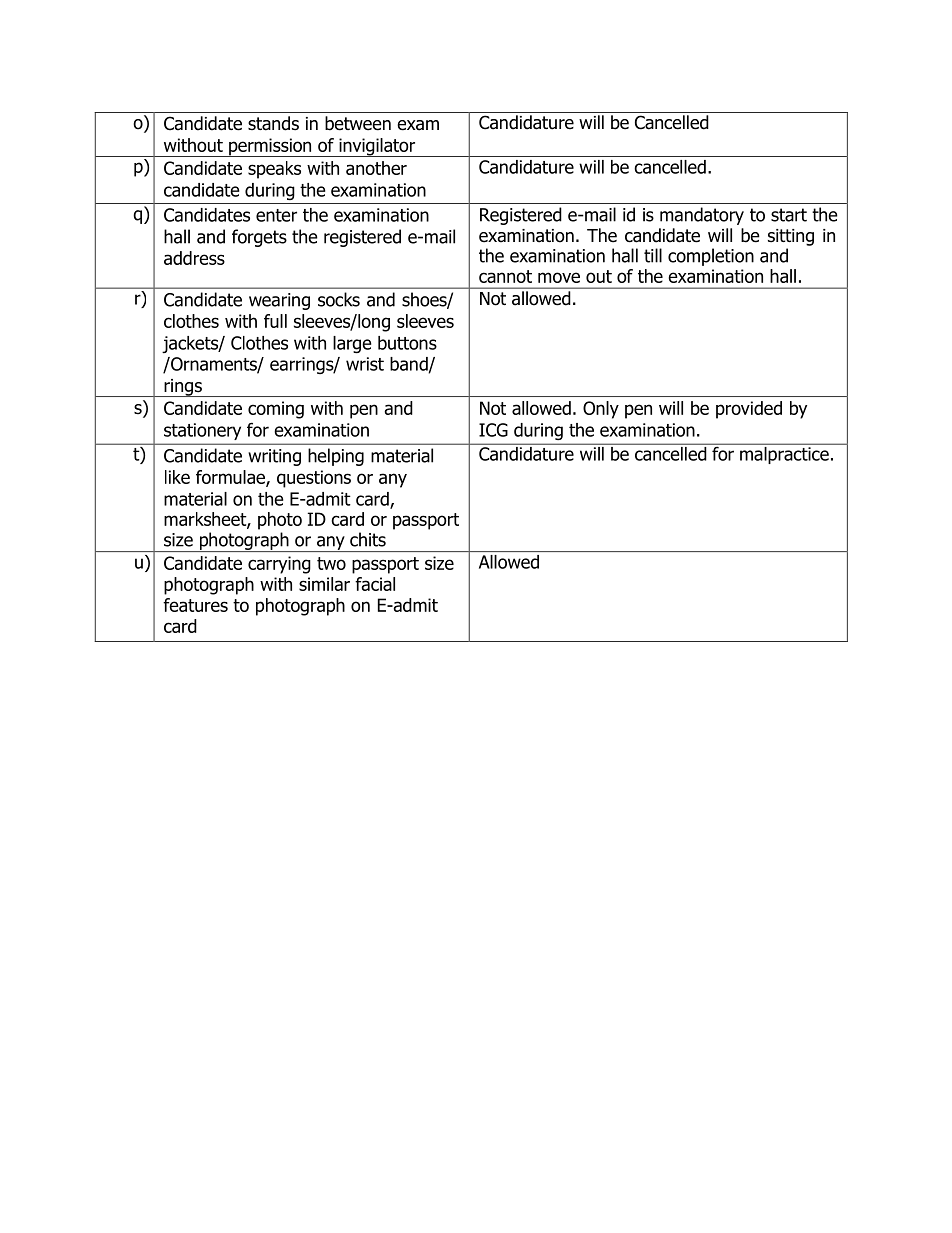  What do you see at coordinates (789, 215) in the screenshot?
I see `start` at bounding box center [789, 215].
